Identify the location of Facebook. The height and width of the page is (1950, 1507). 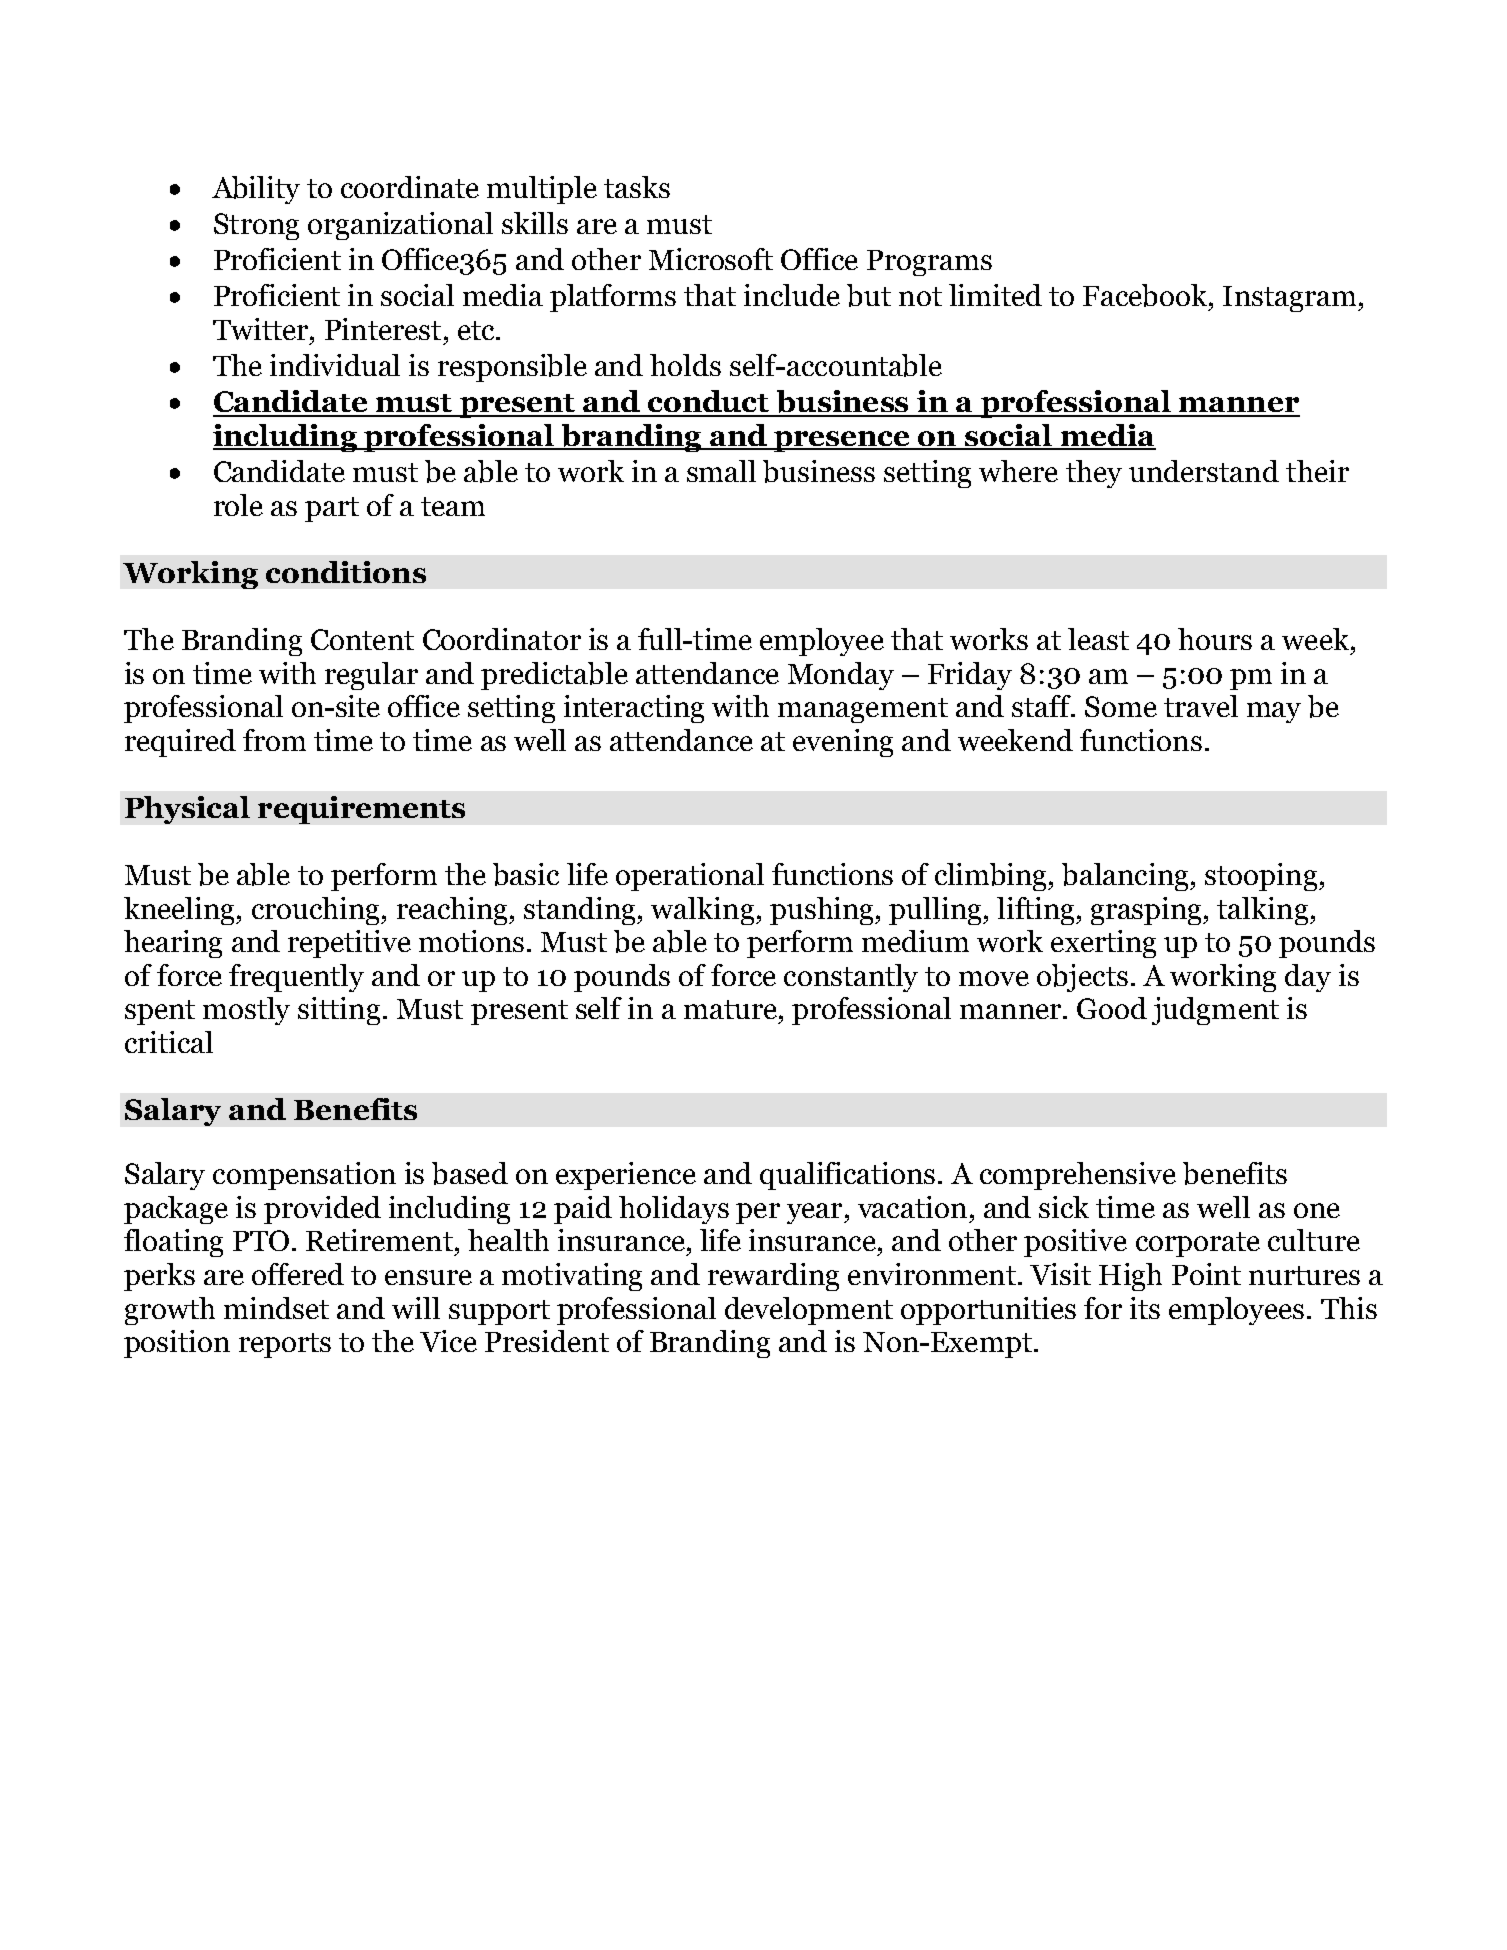
(1146, 297).
